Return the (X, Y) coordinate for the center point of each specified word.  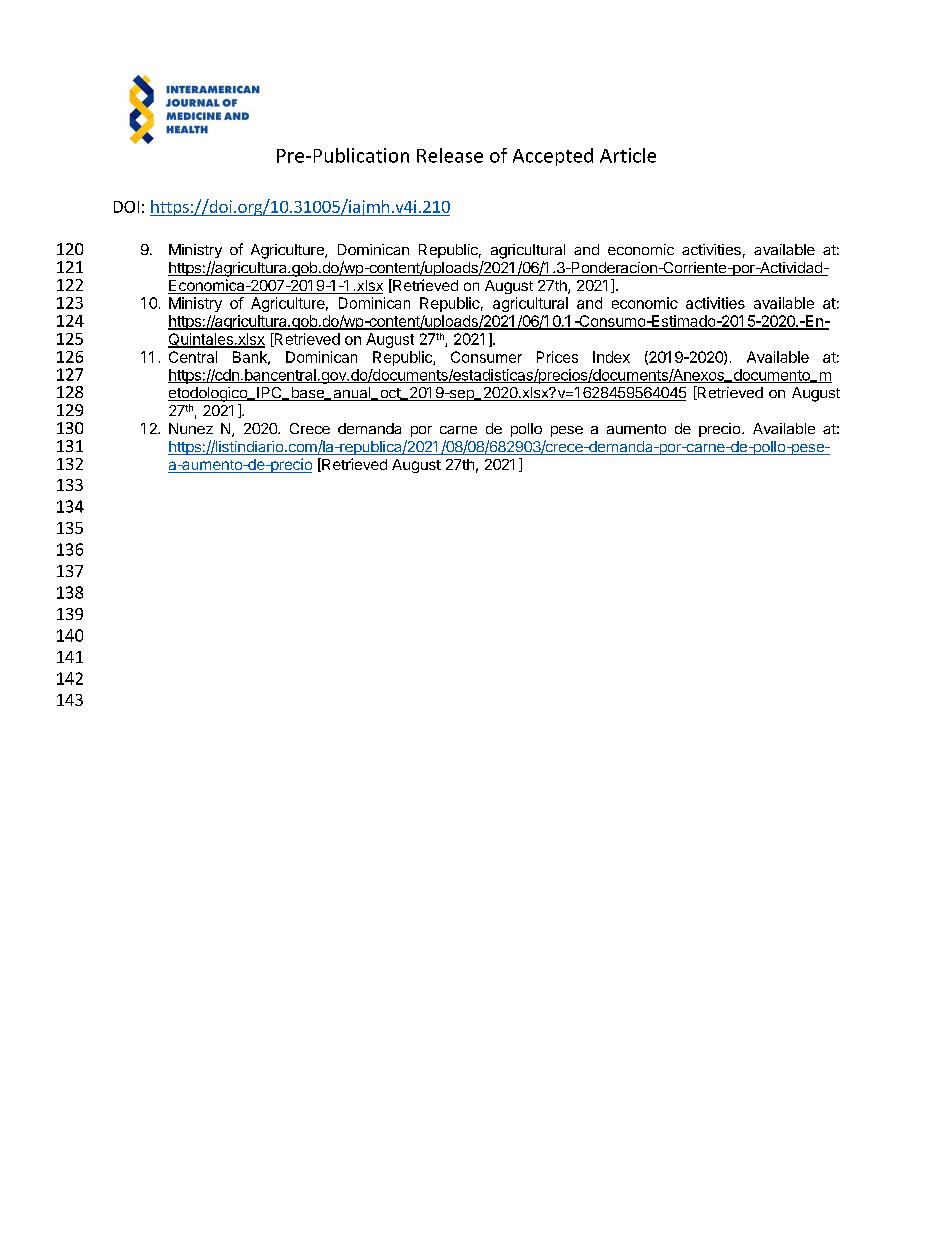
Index (611, 357)
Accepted (553, 157)
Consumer (486, 357)
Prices (557, 357)
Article (628, 155)
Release (450, 155)
